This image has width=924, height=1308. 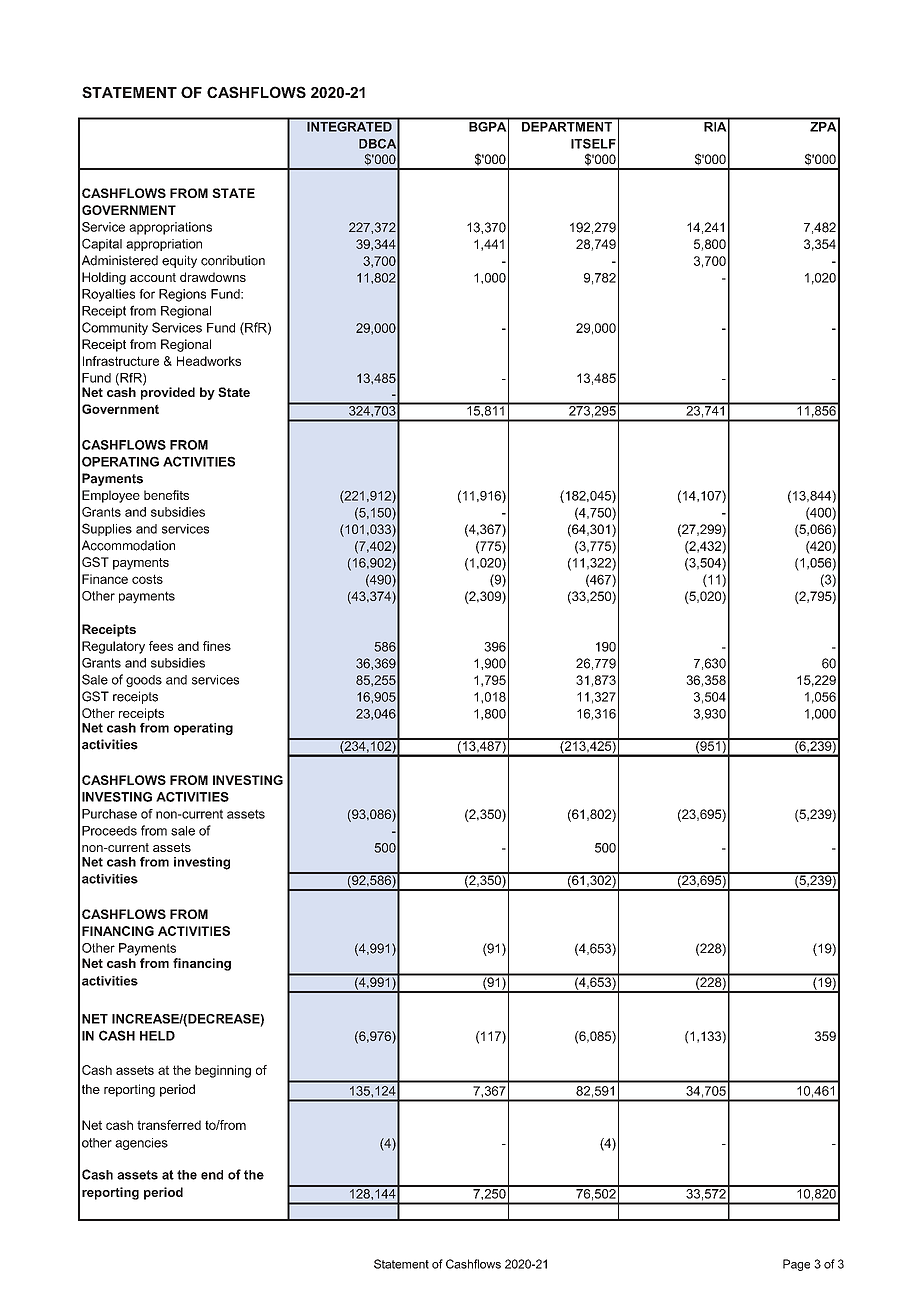 I want to click on equity, so click(x=179, y=261).
